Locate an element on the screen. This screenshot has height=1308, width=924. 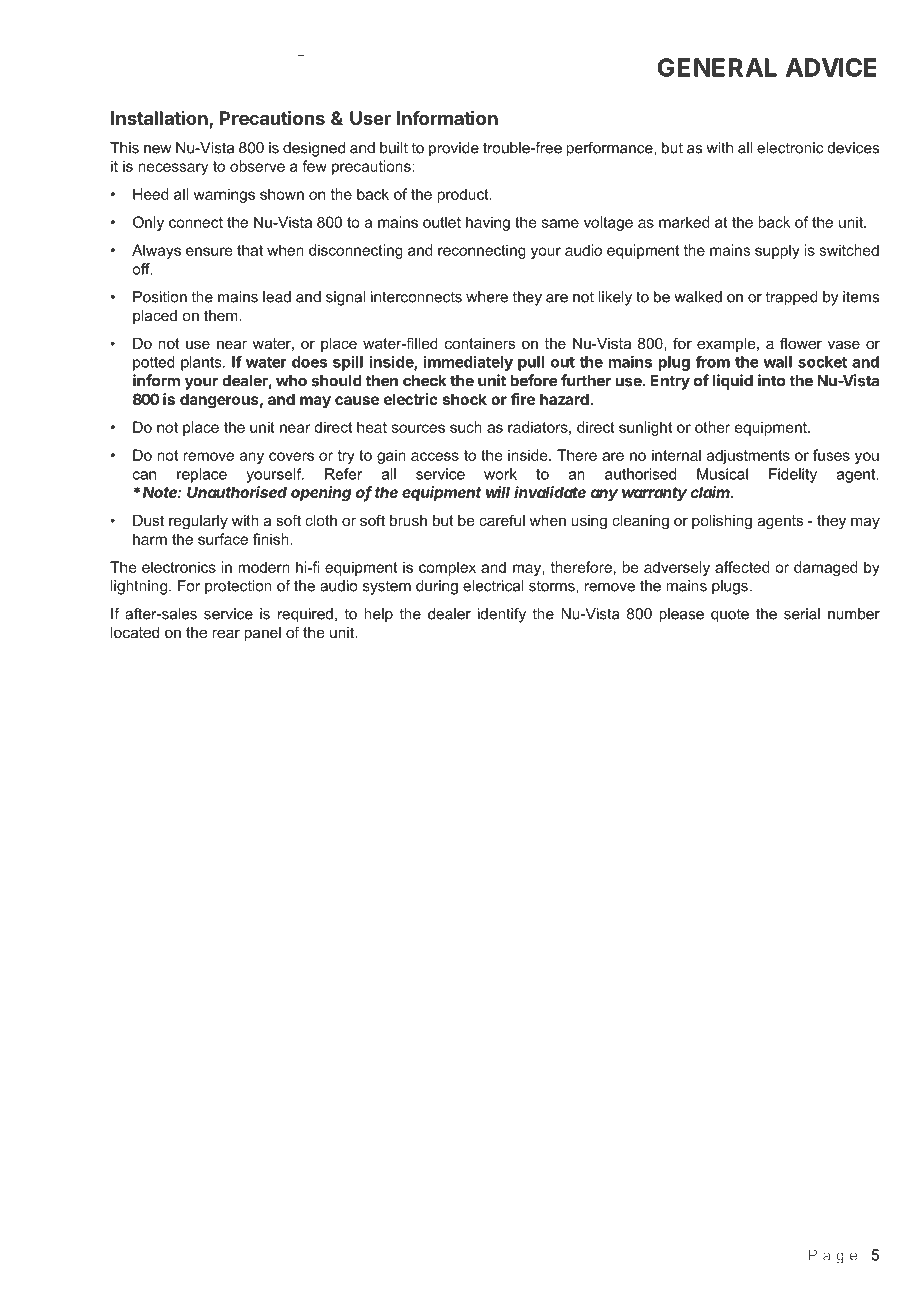
required is located at coordinates (305, 615).
